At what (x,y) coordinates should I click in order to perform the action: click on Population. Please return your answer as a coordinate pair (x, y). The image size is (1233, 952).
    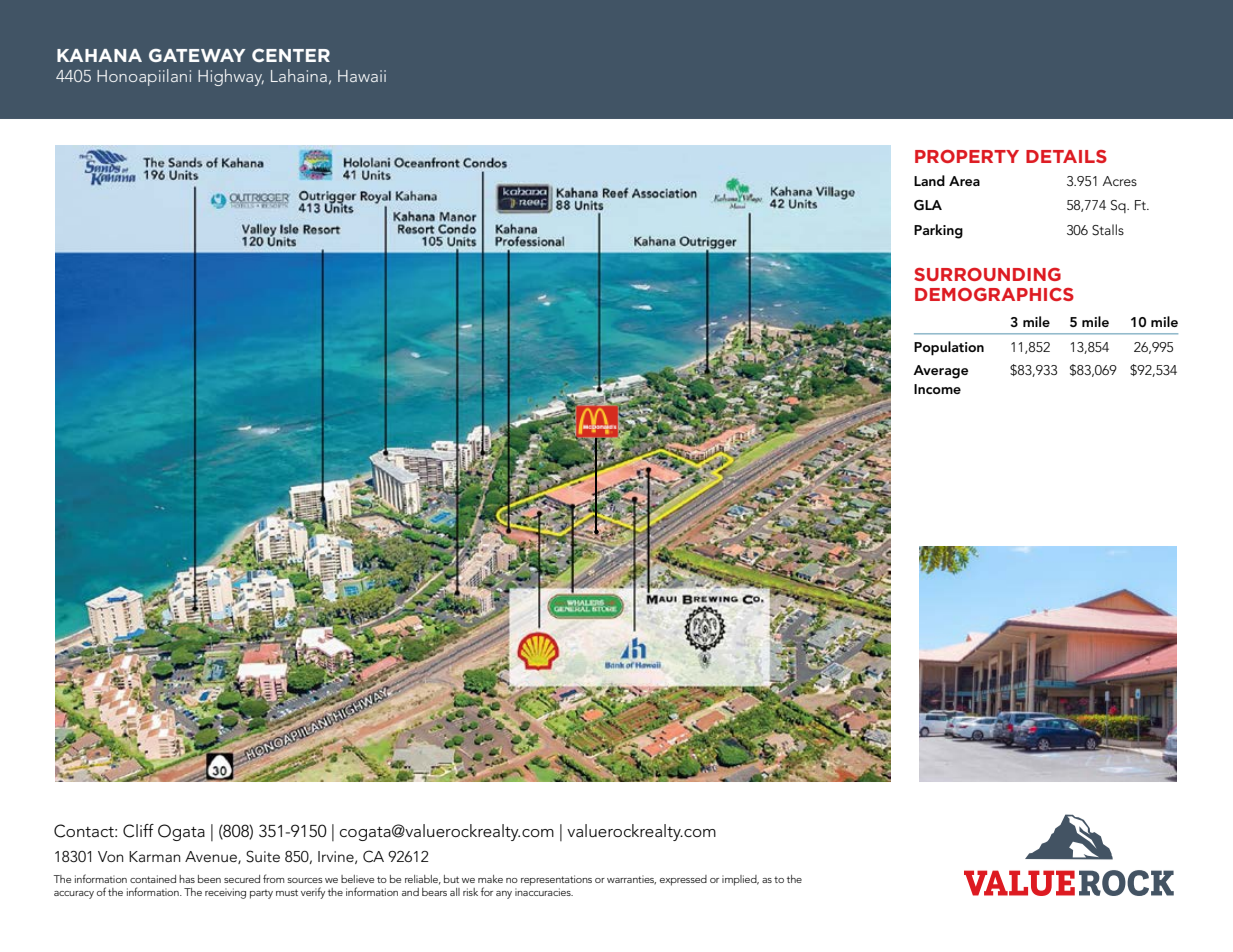
    Looking at the image, I should click on (949, 348).
